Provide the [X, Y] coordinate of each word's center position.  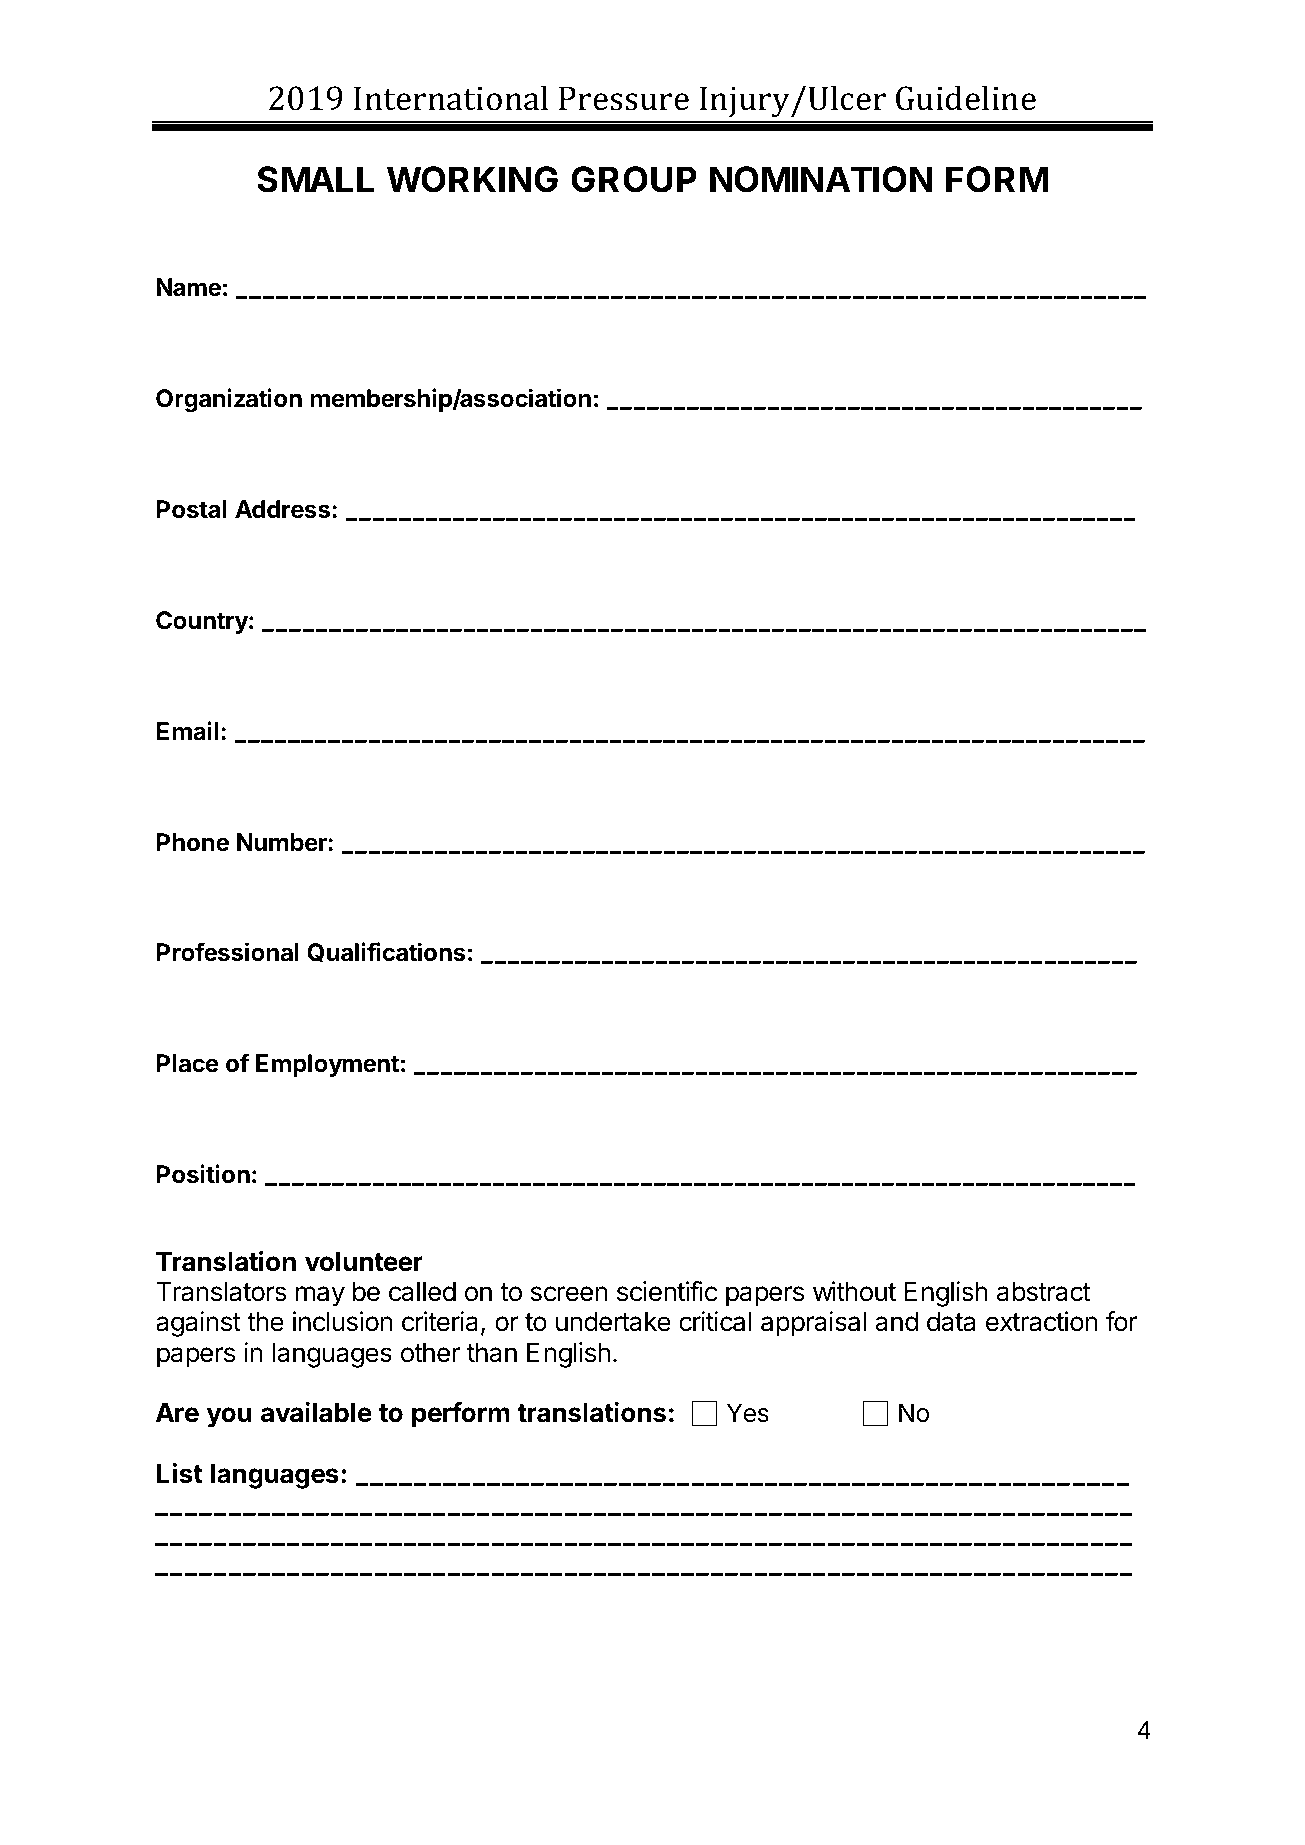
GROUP [634, 179]
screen [569, 1294]
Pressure [624, 98]
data [951, 1322]
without [854, 1291]
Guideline [966, 98]
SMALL [315, 179]
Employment [327, 1065]
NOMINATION [821, 179]
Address [282, 509]
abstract [1044, 1292]
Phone [193, 842]
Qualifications [386, 952]
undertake [613, 1322]
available [316, 1412]
